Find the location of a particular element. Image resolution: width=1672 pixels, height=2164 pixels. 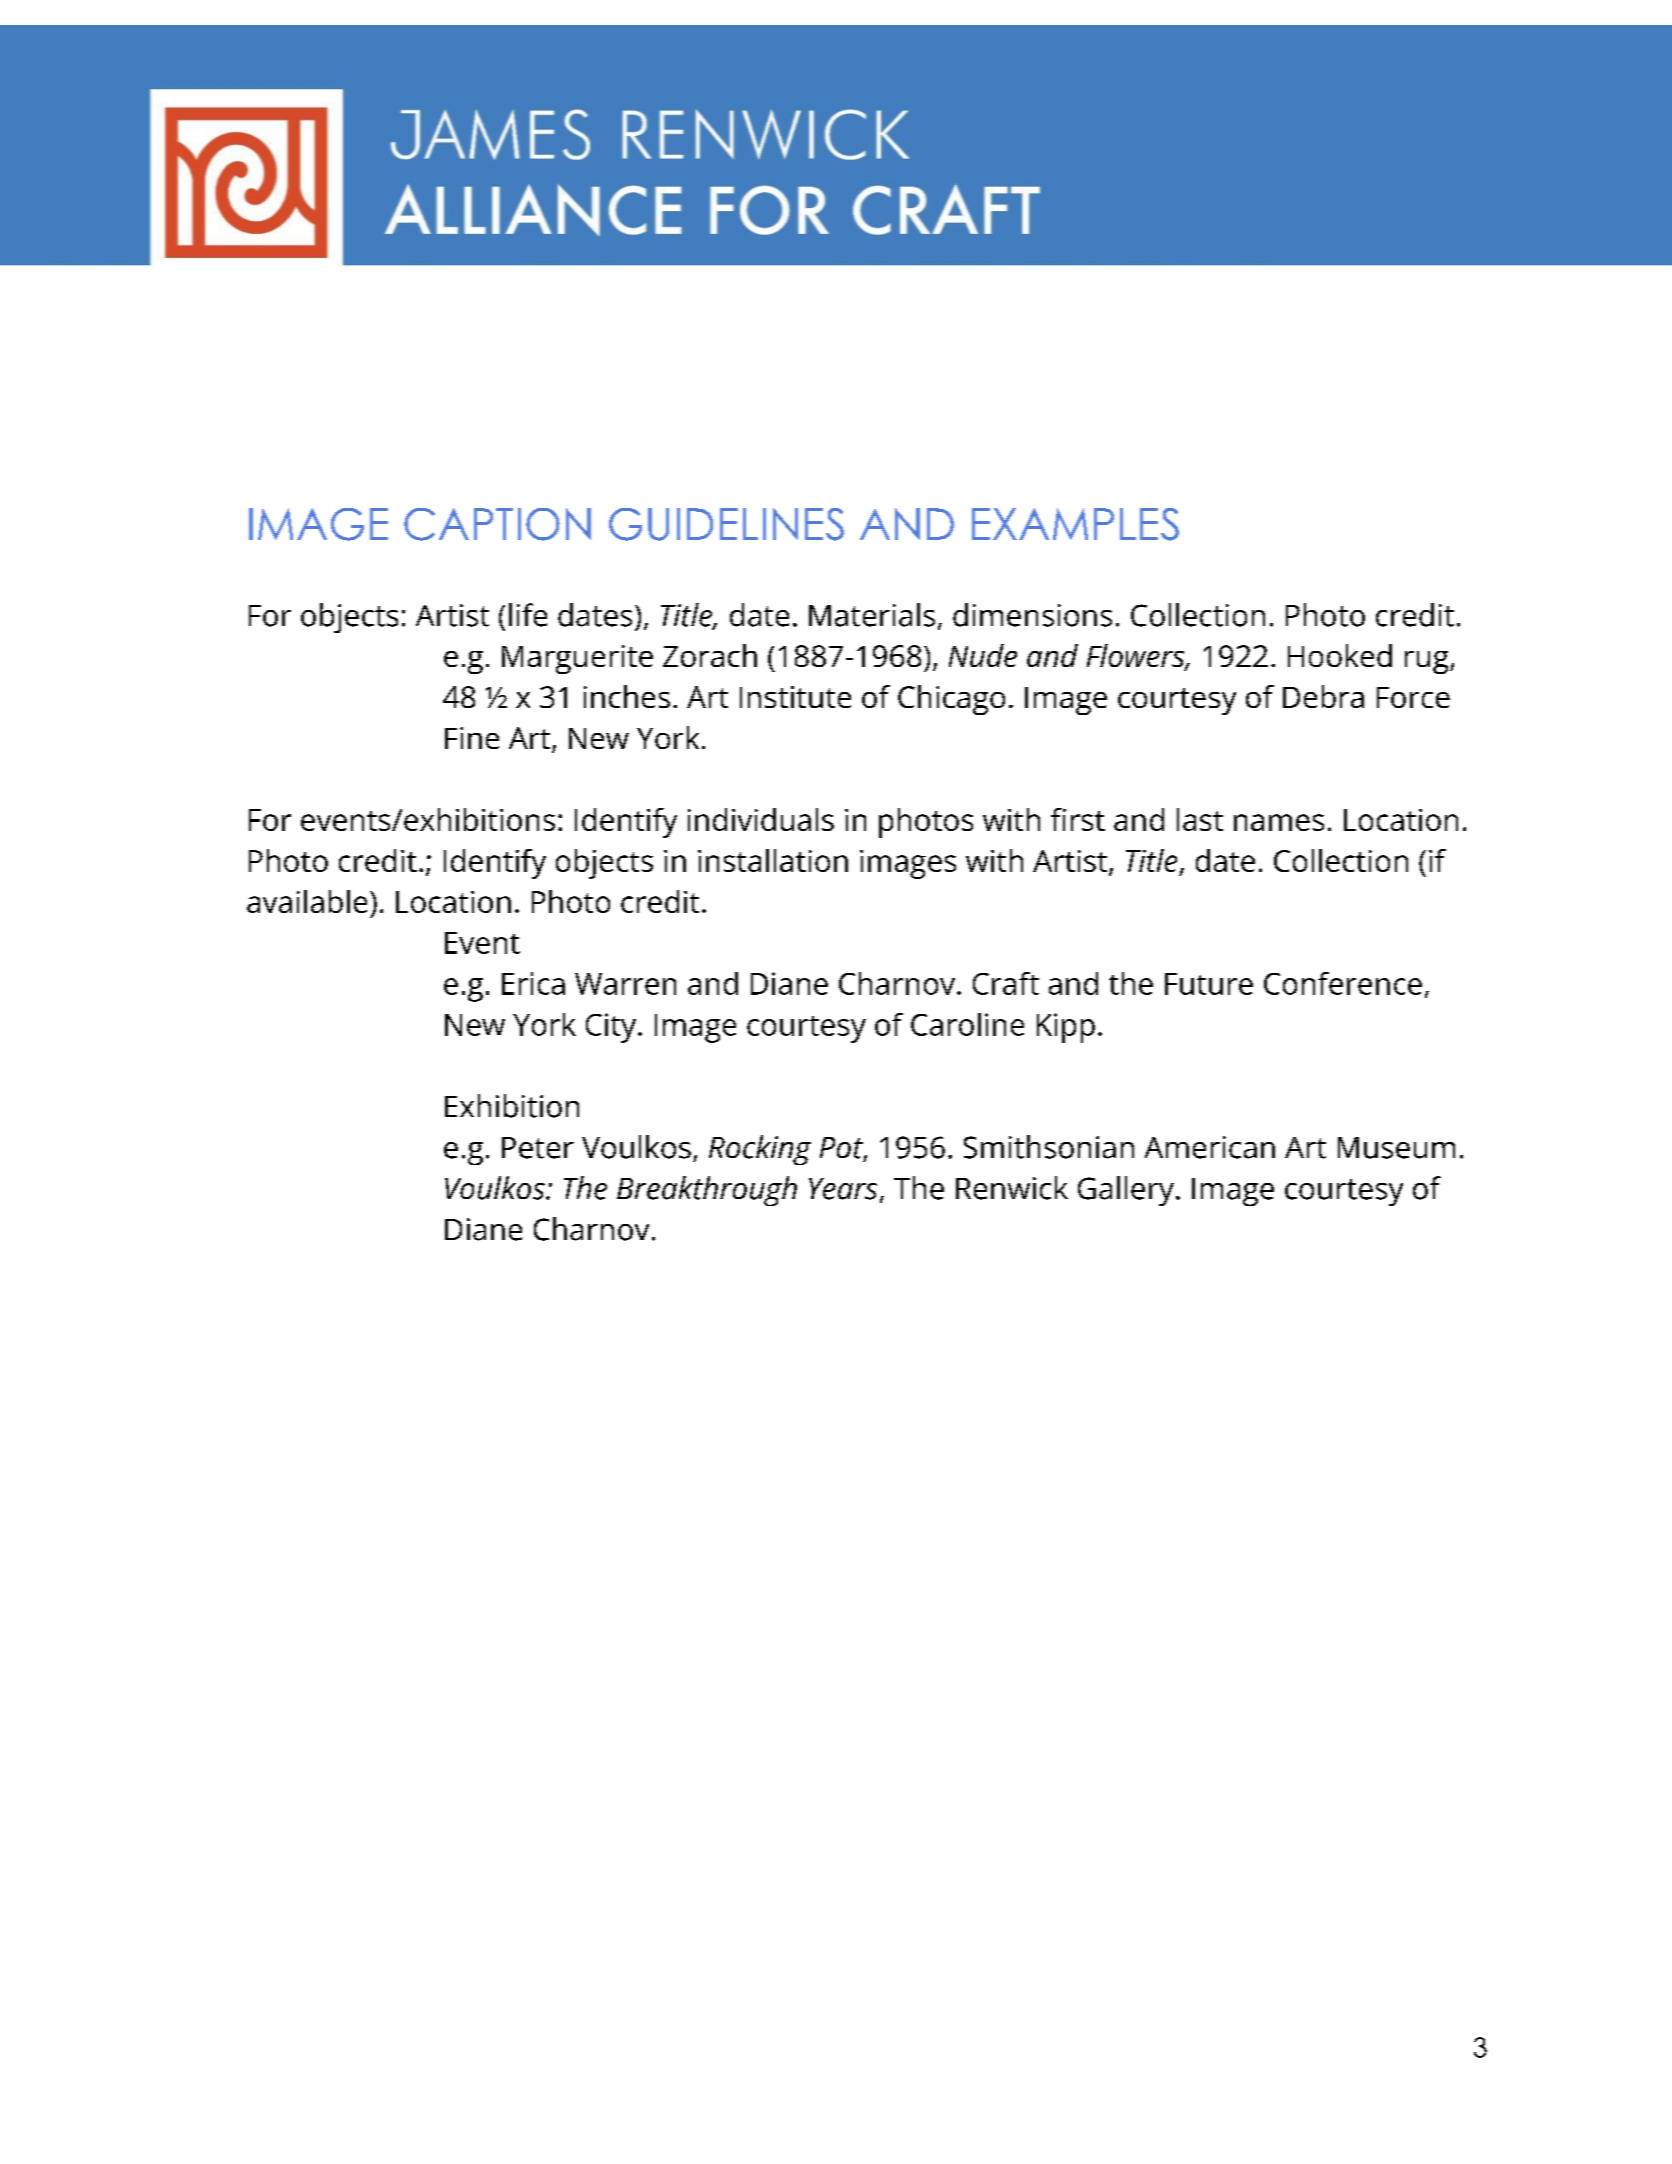

Museum is located at coordinates (1396, 1148).
